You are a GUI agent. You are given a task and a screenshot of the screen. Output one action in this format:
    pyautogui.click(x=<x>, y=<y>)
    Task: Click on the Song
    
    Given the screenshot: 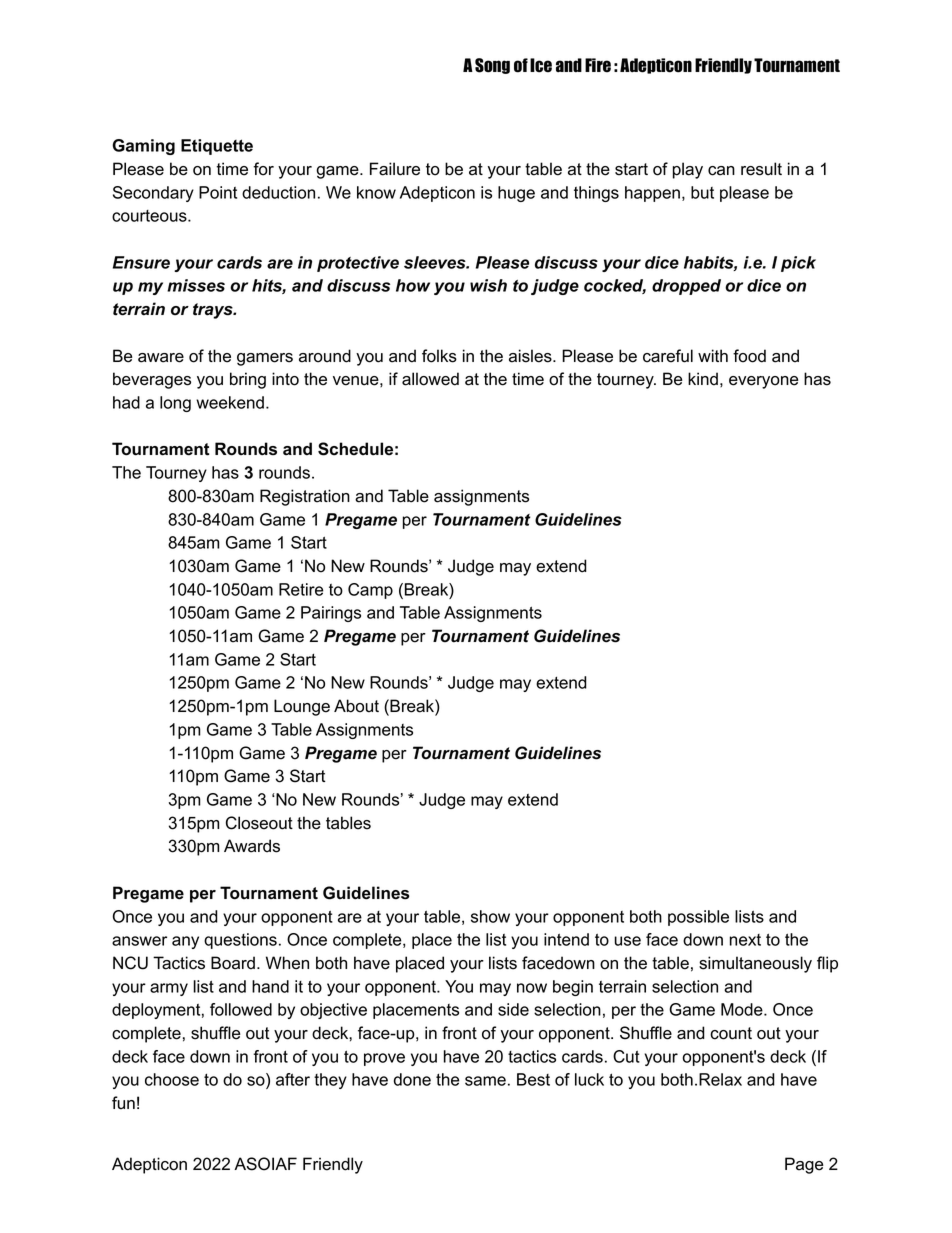 What is the action you would take?
    pyautogui.click(x=492, y=66)
